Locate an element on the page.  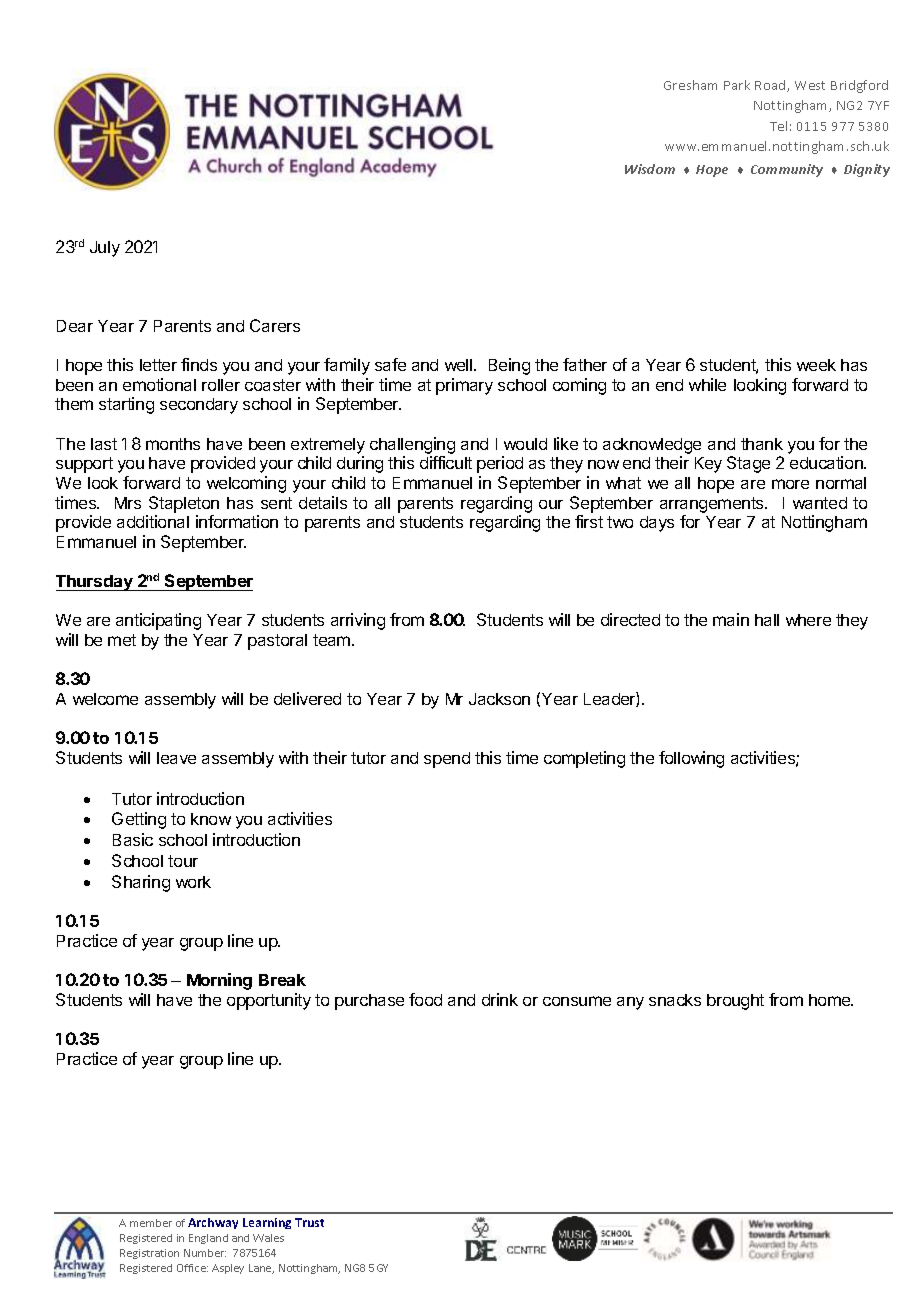
Tel is located at coordinates (778, 126).
